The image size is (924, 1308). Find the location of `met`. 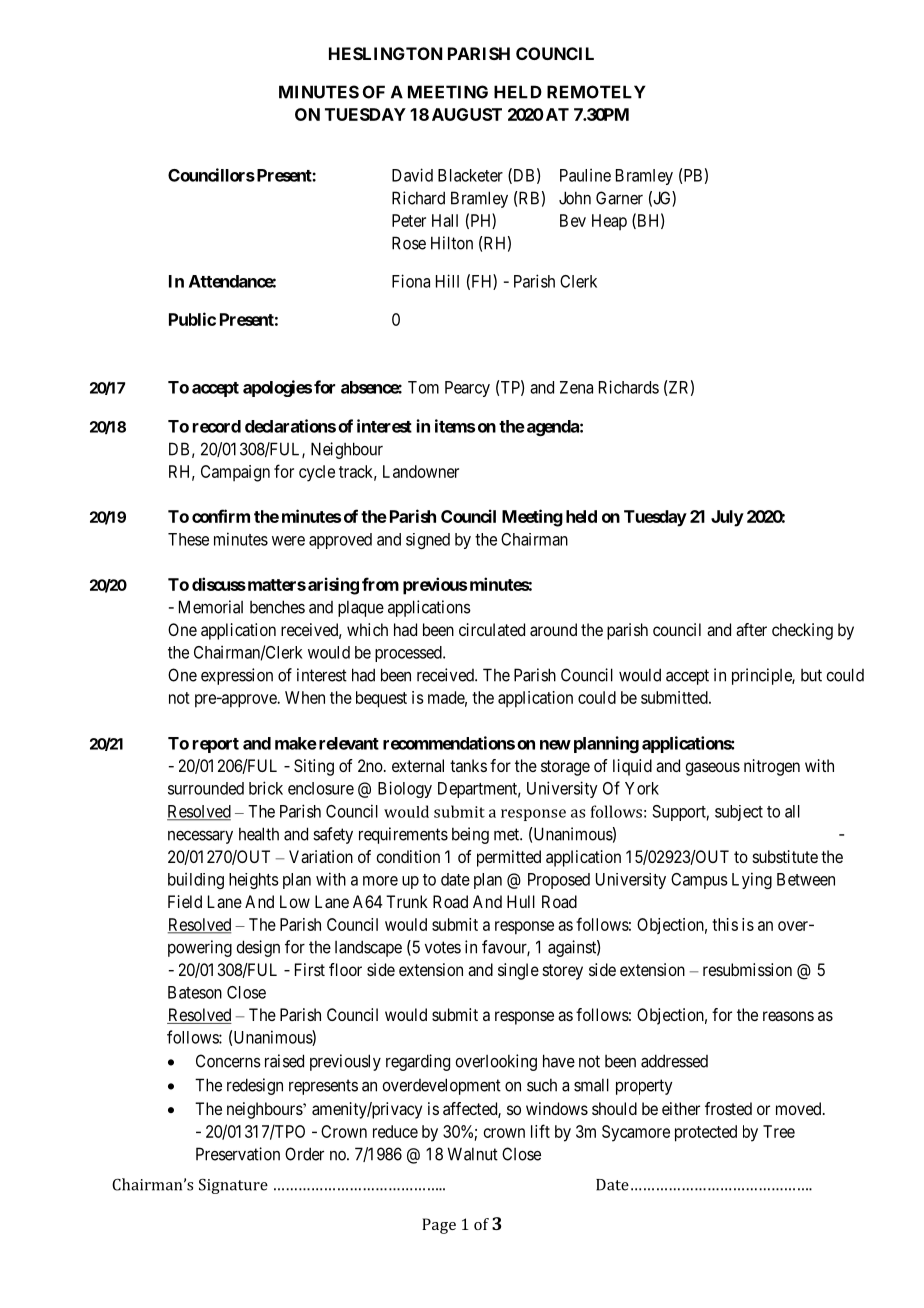

met is located at coordinates (507, 834).
